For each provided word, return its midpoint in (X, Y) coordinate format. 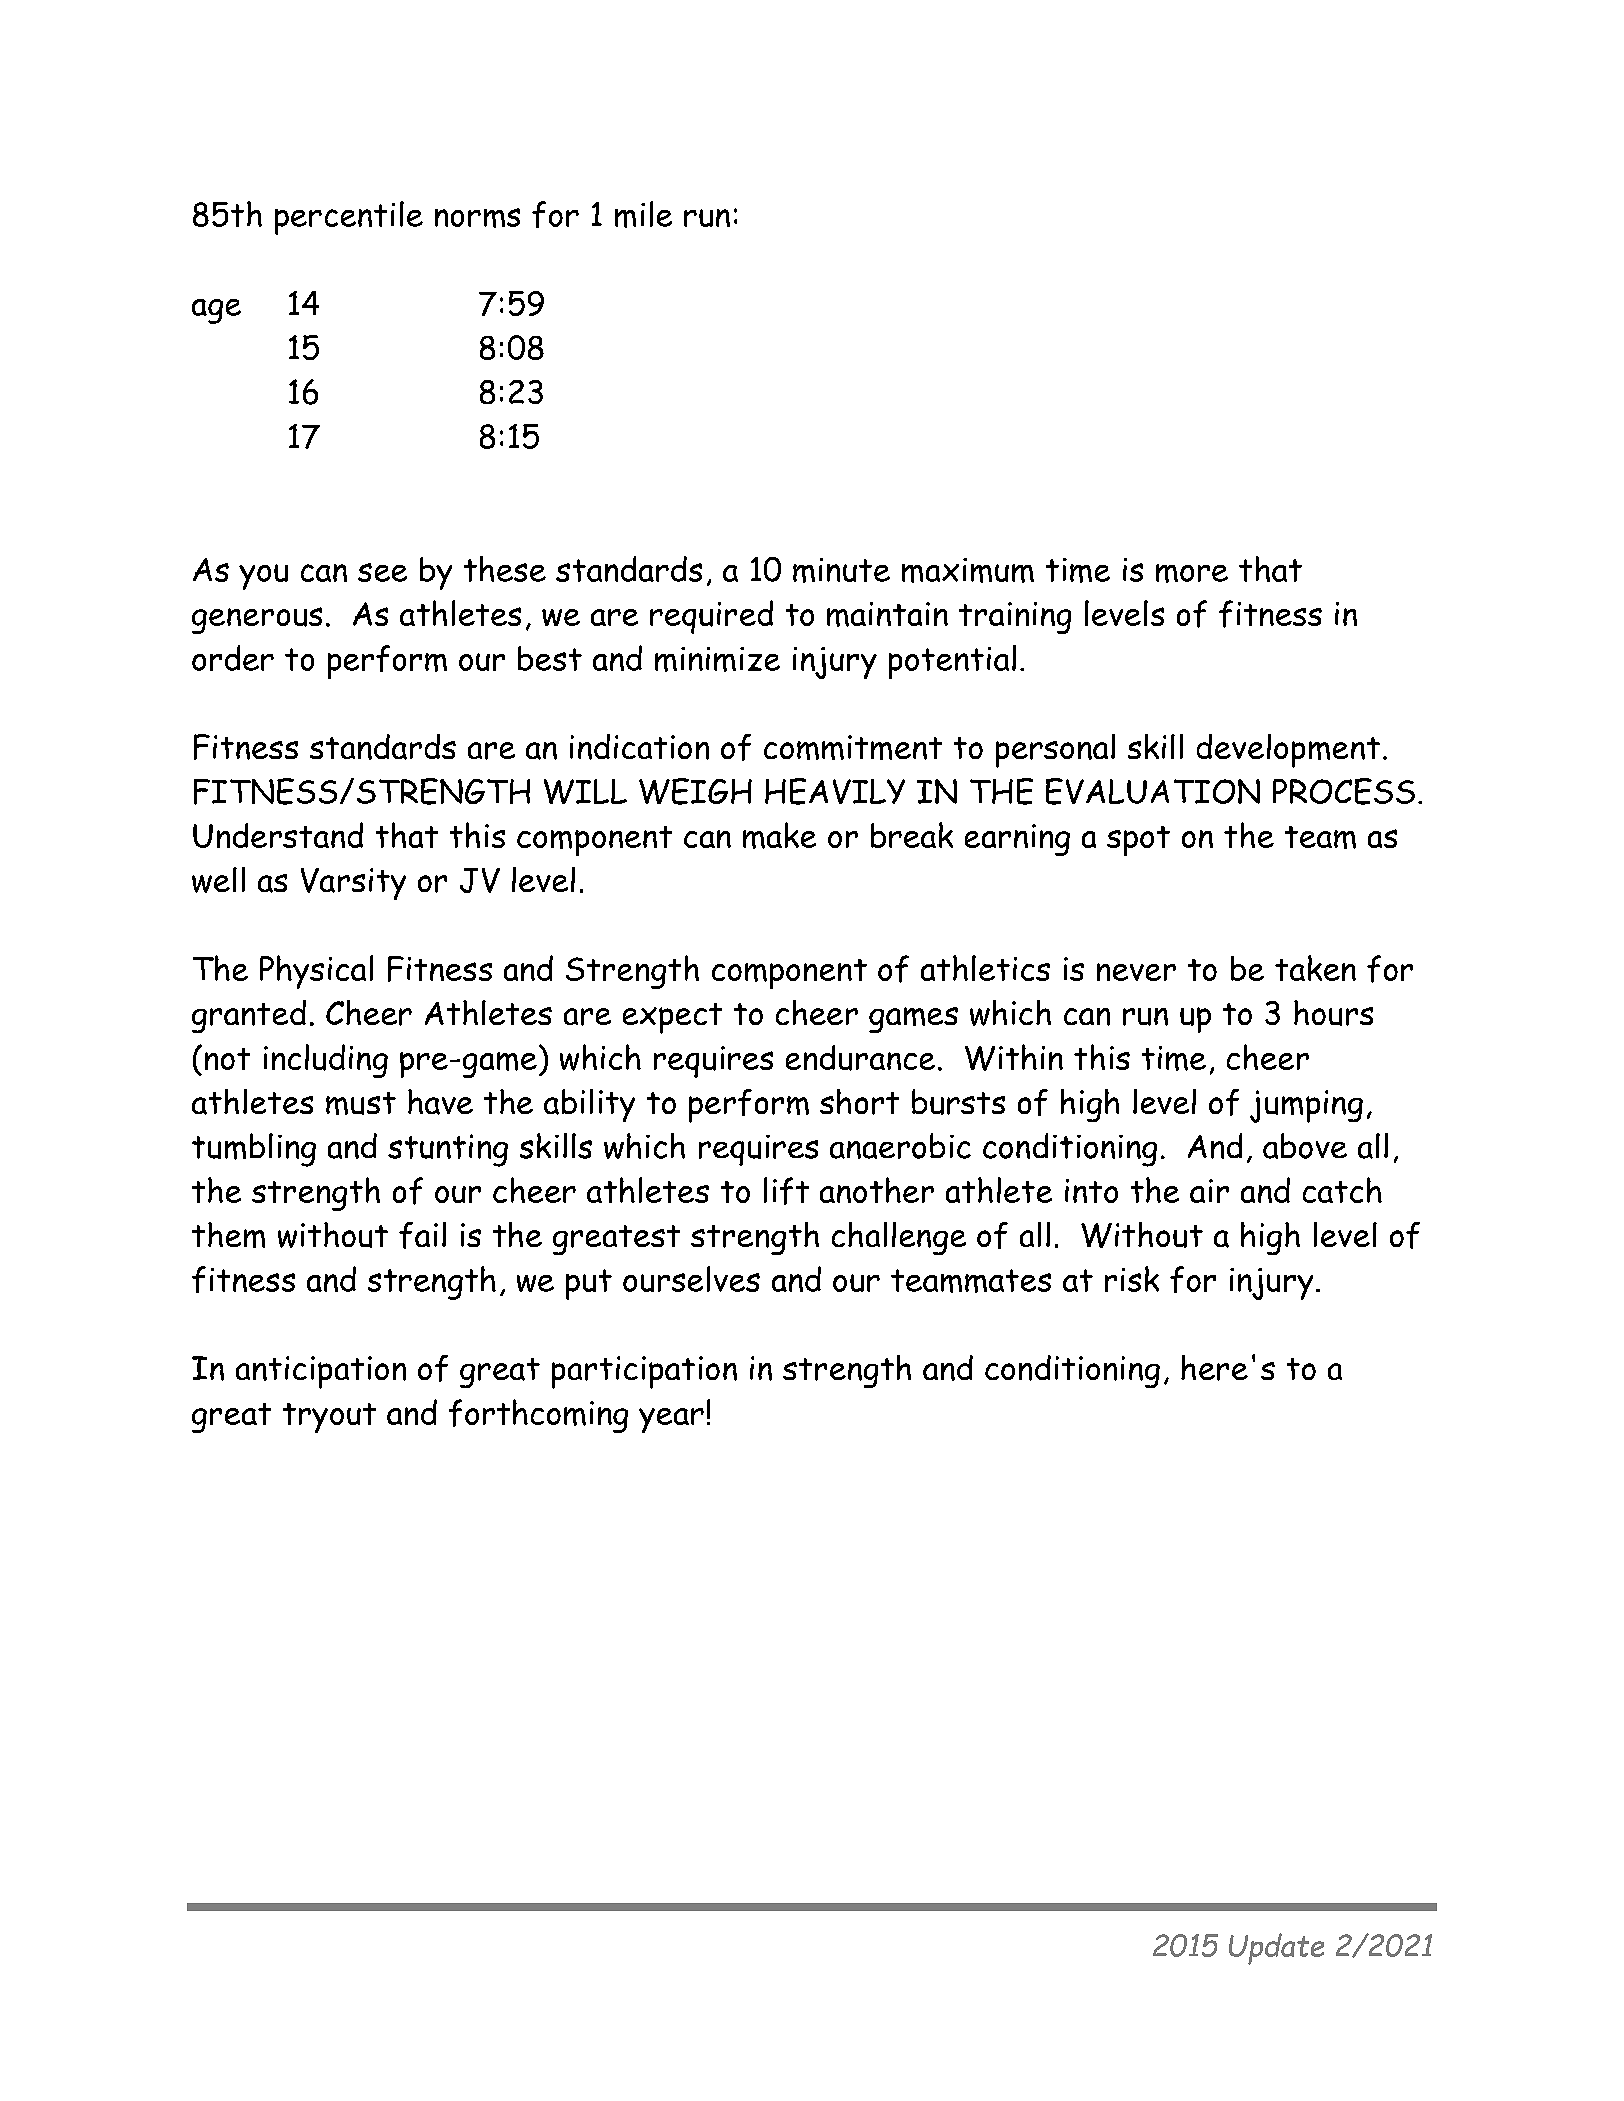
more (1192, 573)
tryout (329, 1418)
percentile (349, 218)
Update (1276, 1949)
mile (643, 214)
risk (1132, 1279)
